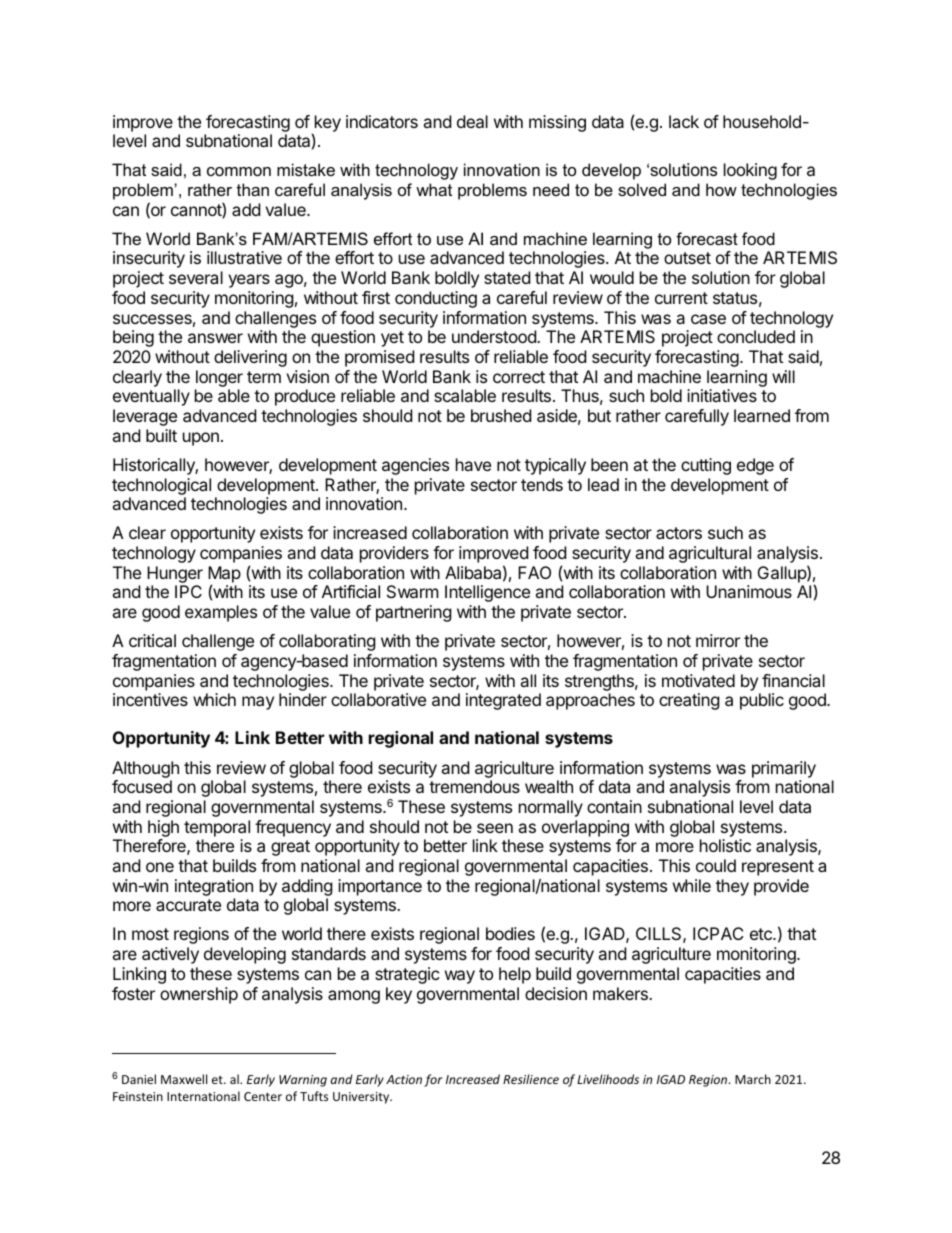 The image size is (952, 1233). I want to click on Action, so click(404, 1079).
